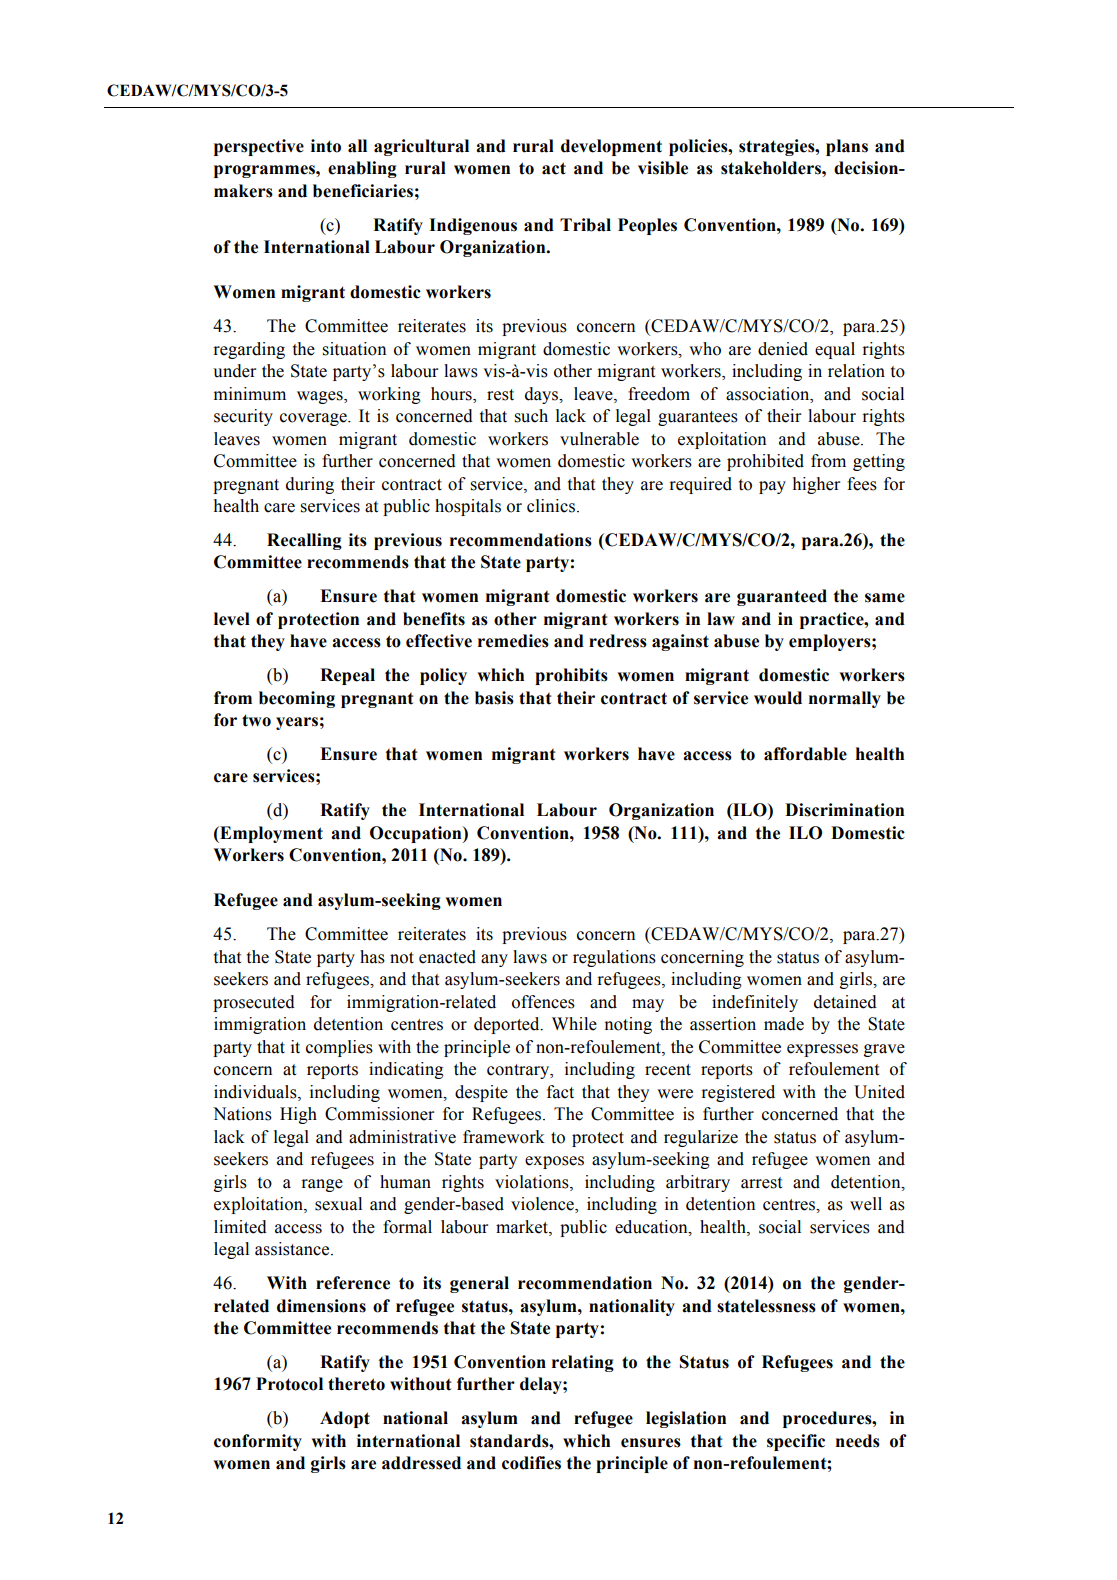 This page has width=1117, height=1580. Describe the element at coordinates (326, 146) in the page. I see `into` at that location.
